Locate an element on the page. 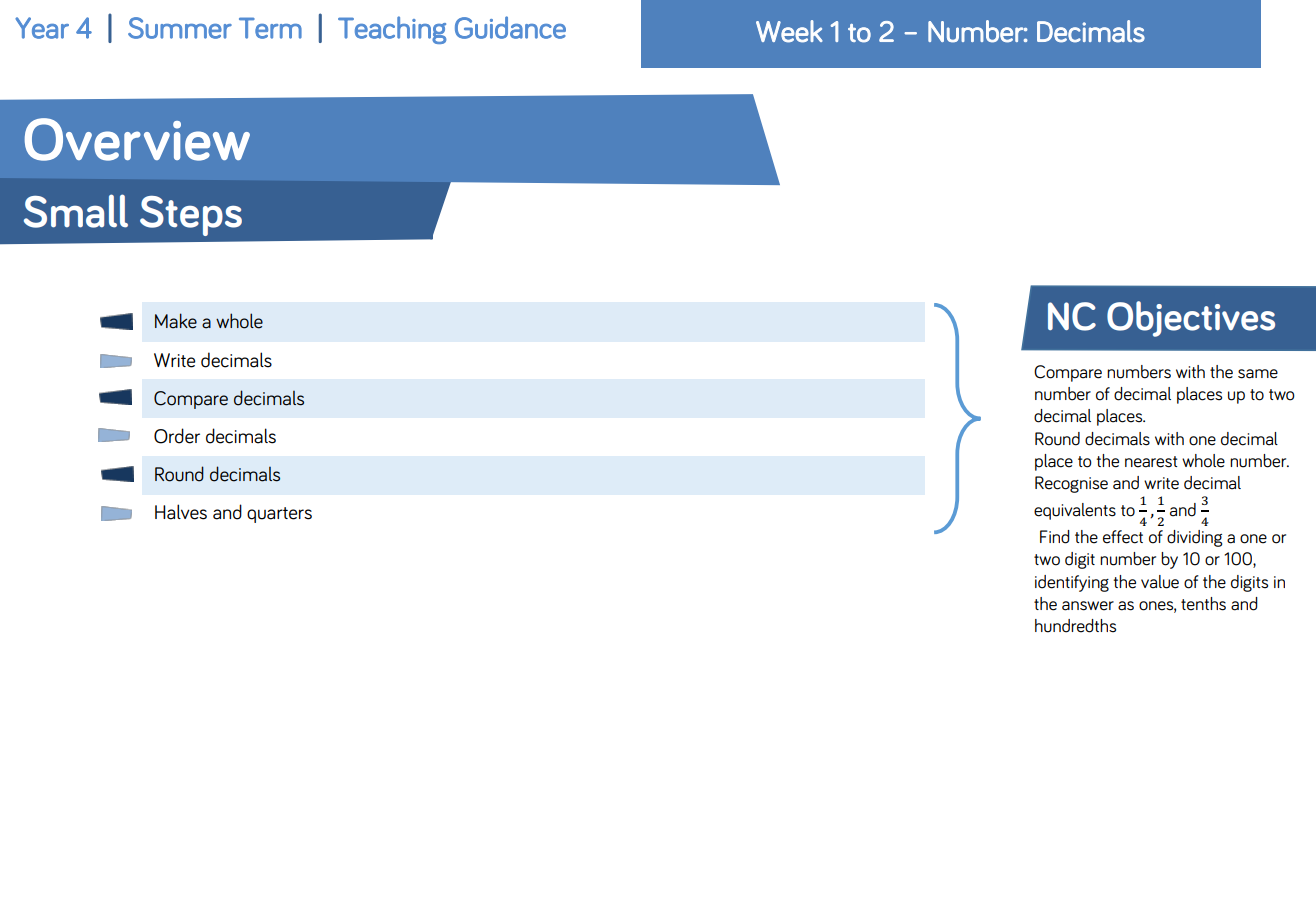 The width and height of the page is (1316, 911). Summer is located at coordinates (180, 28).
